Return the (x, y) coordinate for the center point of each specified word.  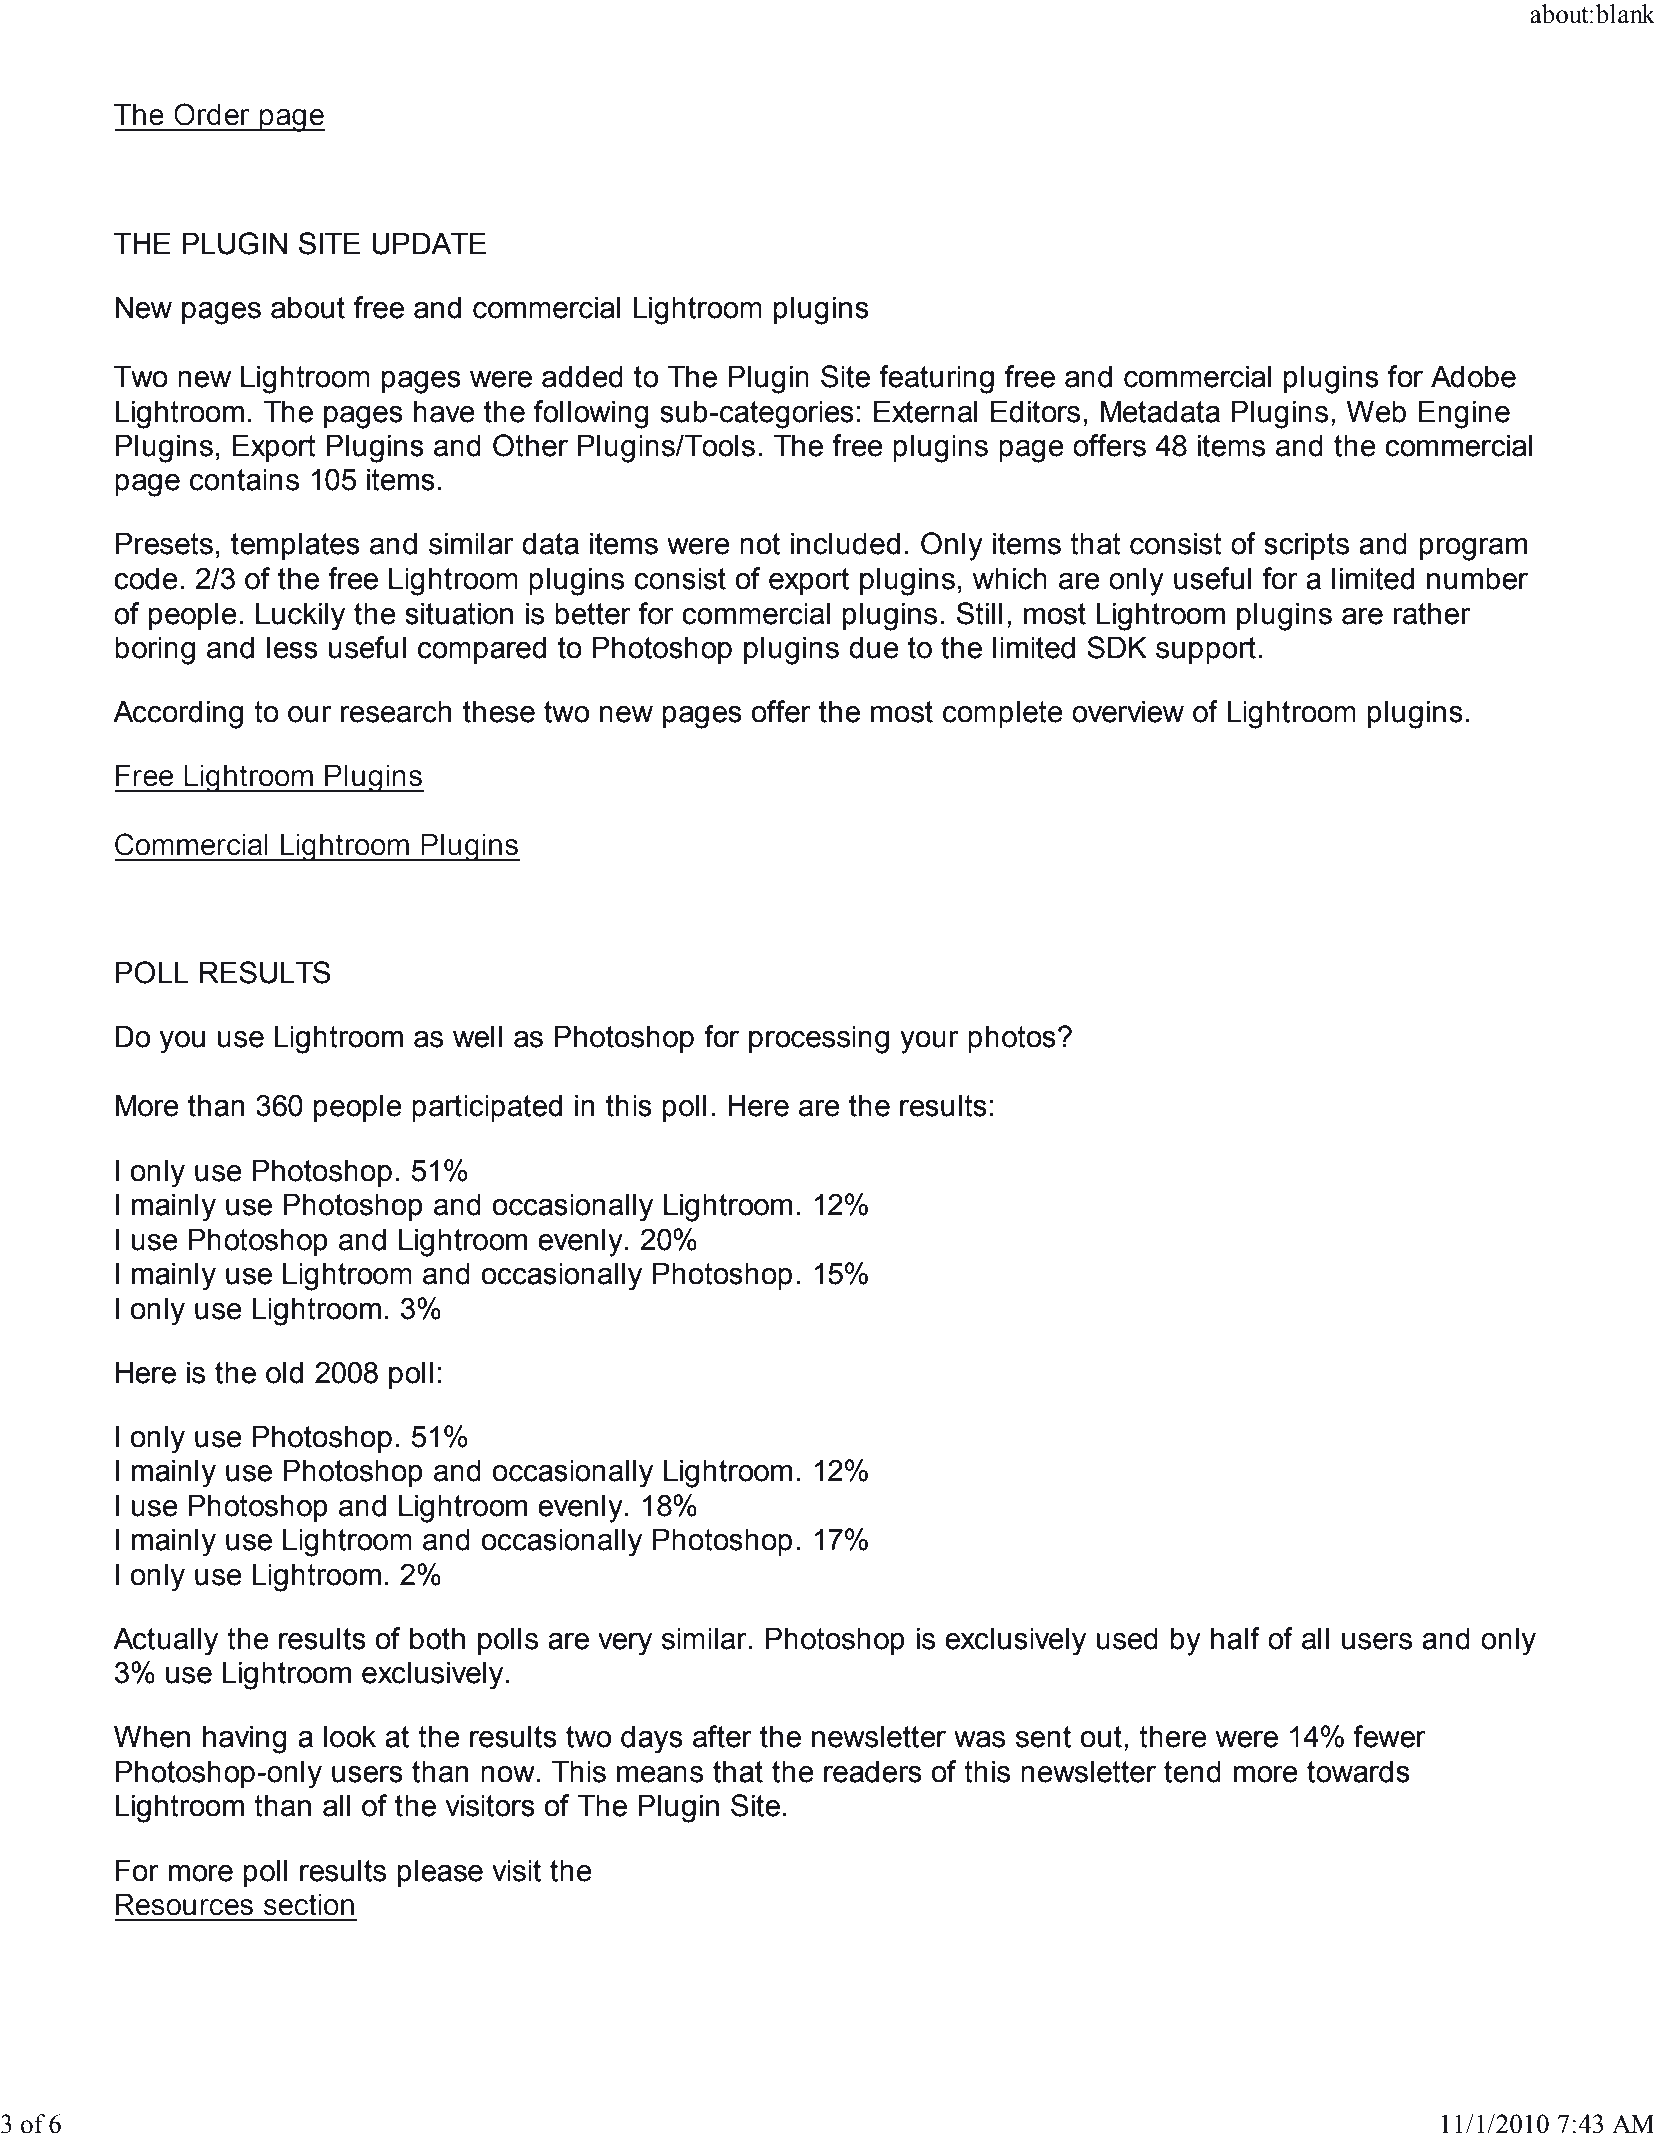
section (309, 1905)
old (284, 1372)
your (929, 1042)
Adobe (1473, 376)
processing (819, 1039)
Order (212, 114)
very (625, 1644)
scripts (1306, 546)
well (477, 1036)
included (845, 543)
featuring (936, 379)
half (1235, 1638)
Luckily (300, 616)
